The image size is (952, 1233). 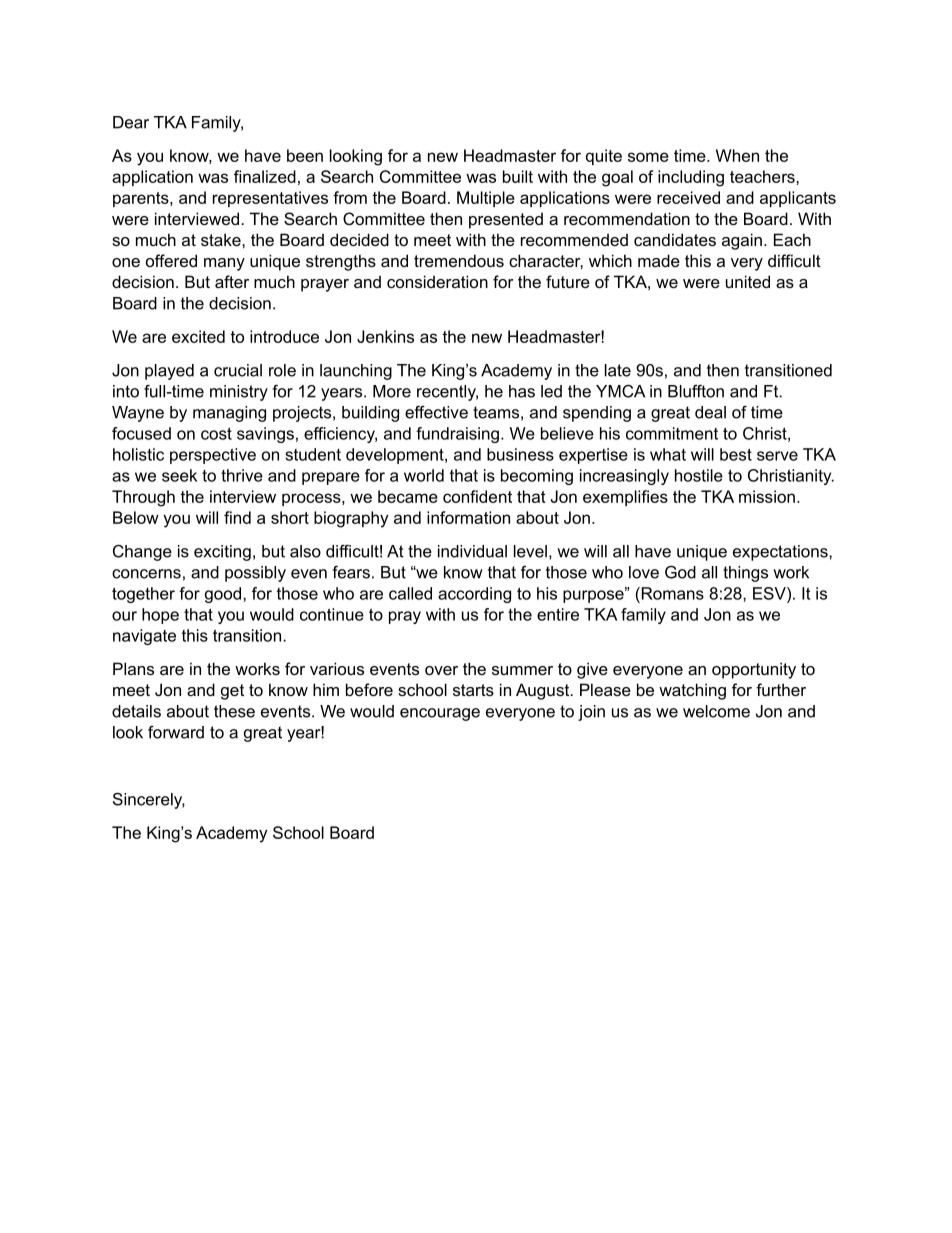 I want to click on things, so click(x=745, y=574).
